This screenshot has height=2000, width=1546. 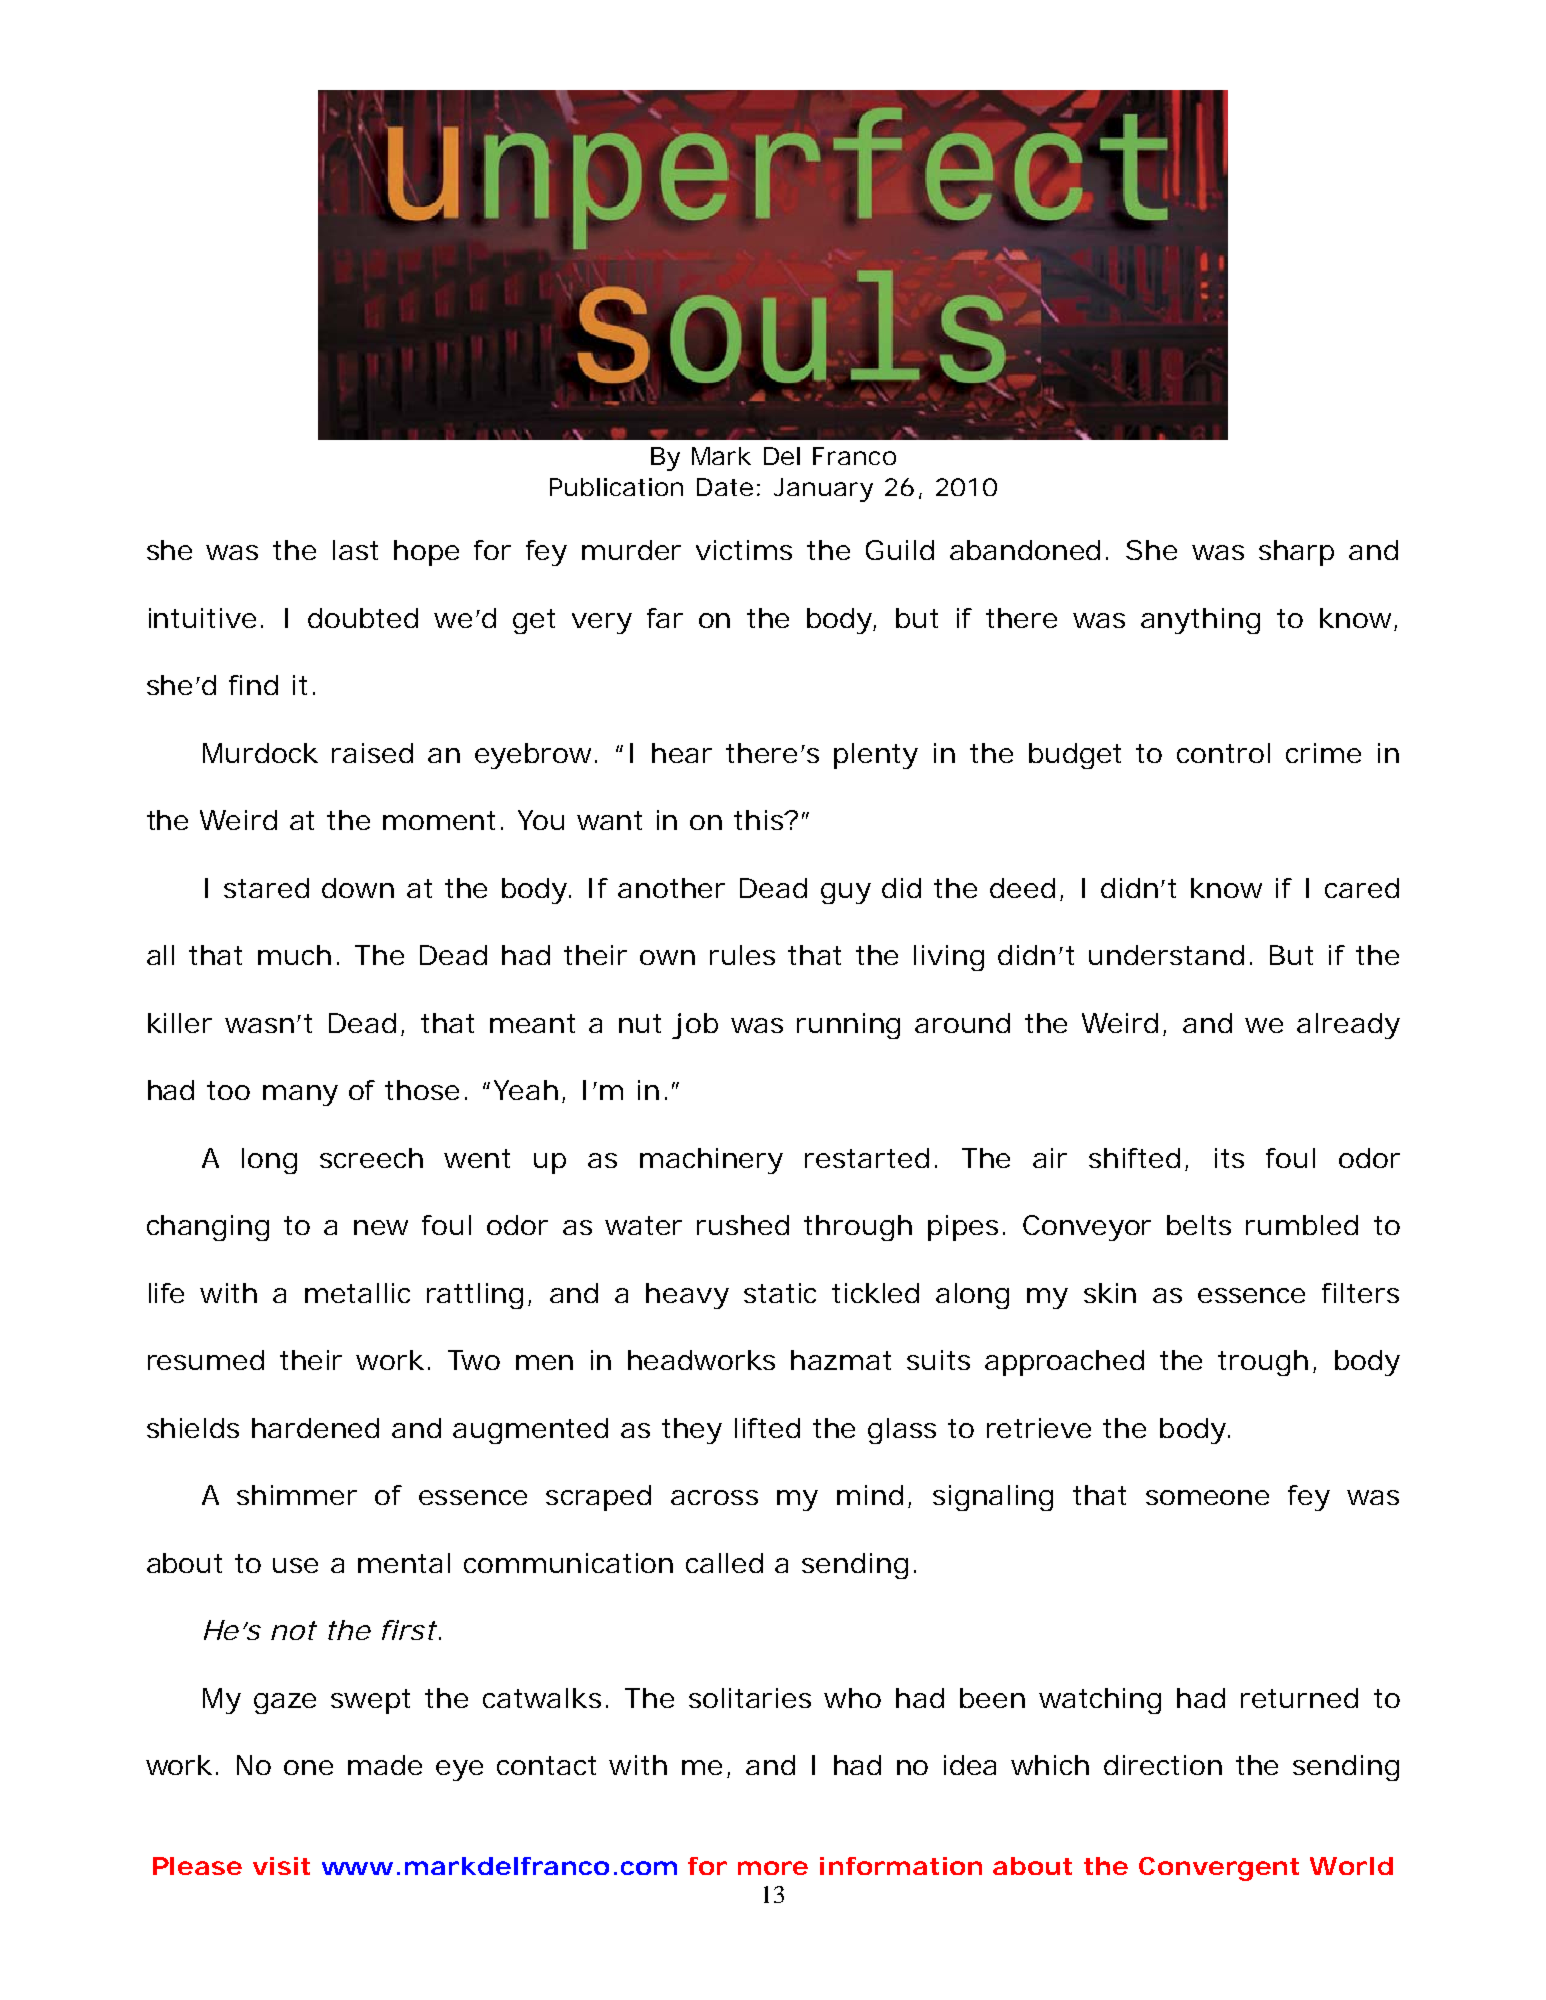 What do you see at coordinates (711, 1161) in the screenshot?
I see `machinery` at bounding box center [711, 1161].
